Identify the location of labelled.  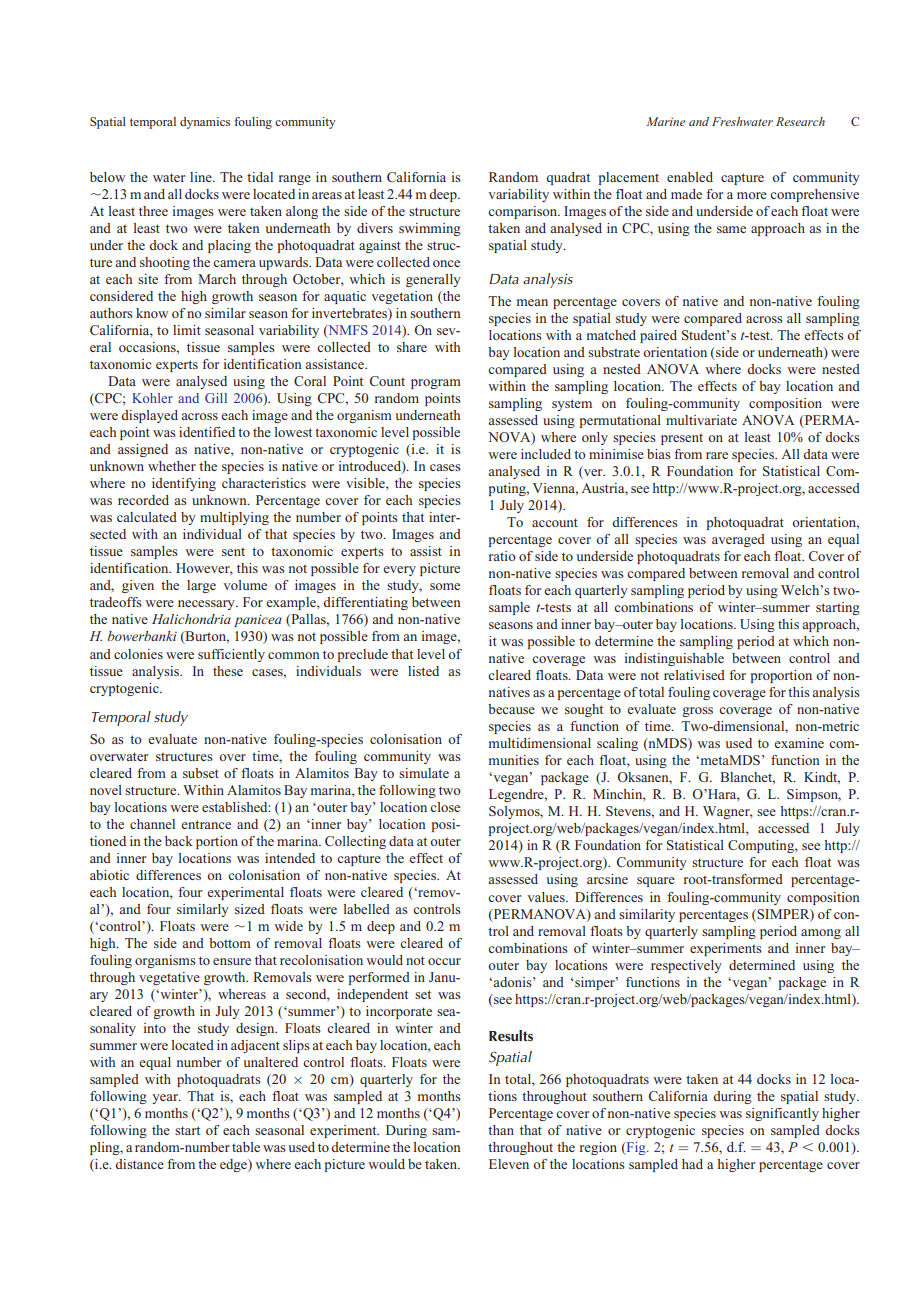
(366, 909).
